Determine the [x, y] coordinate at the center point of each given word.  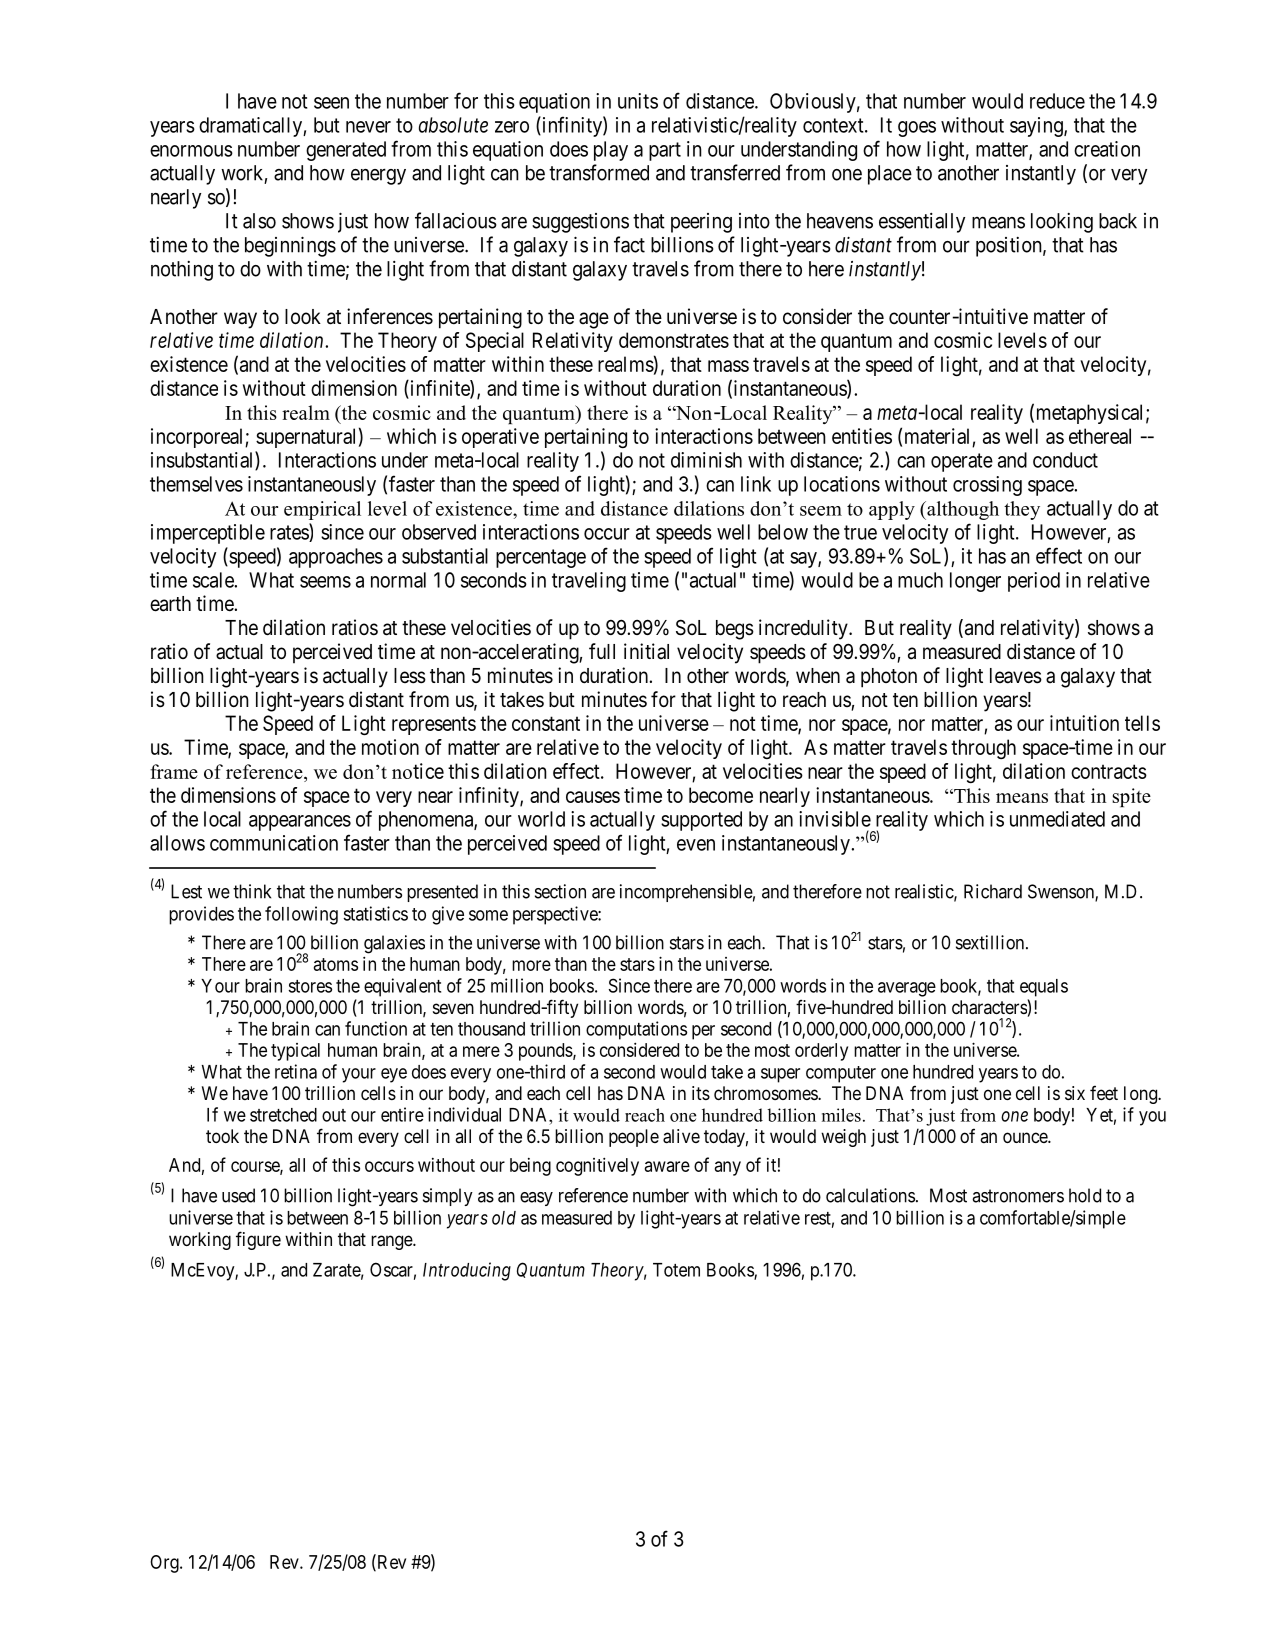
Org [165, 1564]
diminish [706, 460]
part [665, 151]
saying [1037, 127]
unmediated [1057, 819]
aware [667, 1166]
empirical [322, 510]
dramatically [251, 127]
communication [274, 843]
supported [701, 821]
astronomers [1018, 1196]
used [238, 1195]
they [1022, 510]
